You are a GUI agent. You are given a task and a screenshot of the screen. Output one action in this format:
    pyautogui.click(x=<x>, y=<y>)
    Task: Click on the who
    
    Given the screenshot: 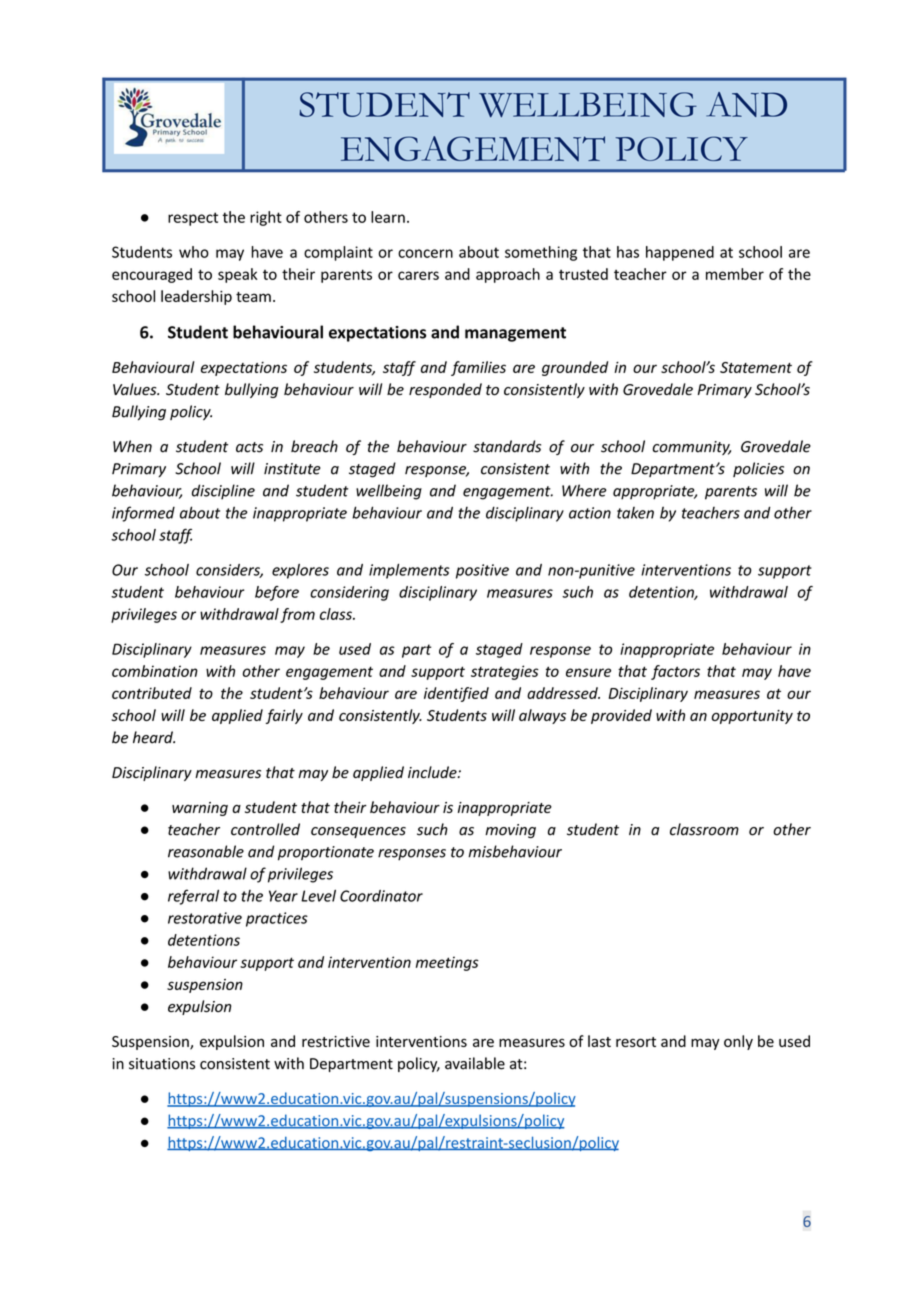 What is the action you would take?
    pyautogui.click(x=194, y=252)
